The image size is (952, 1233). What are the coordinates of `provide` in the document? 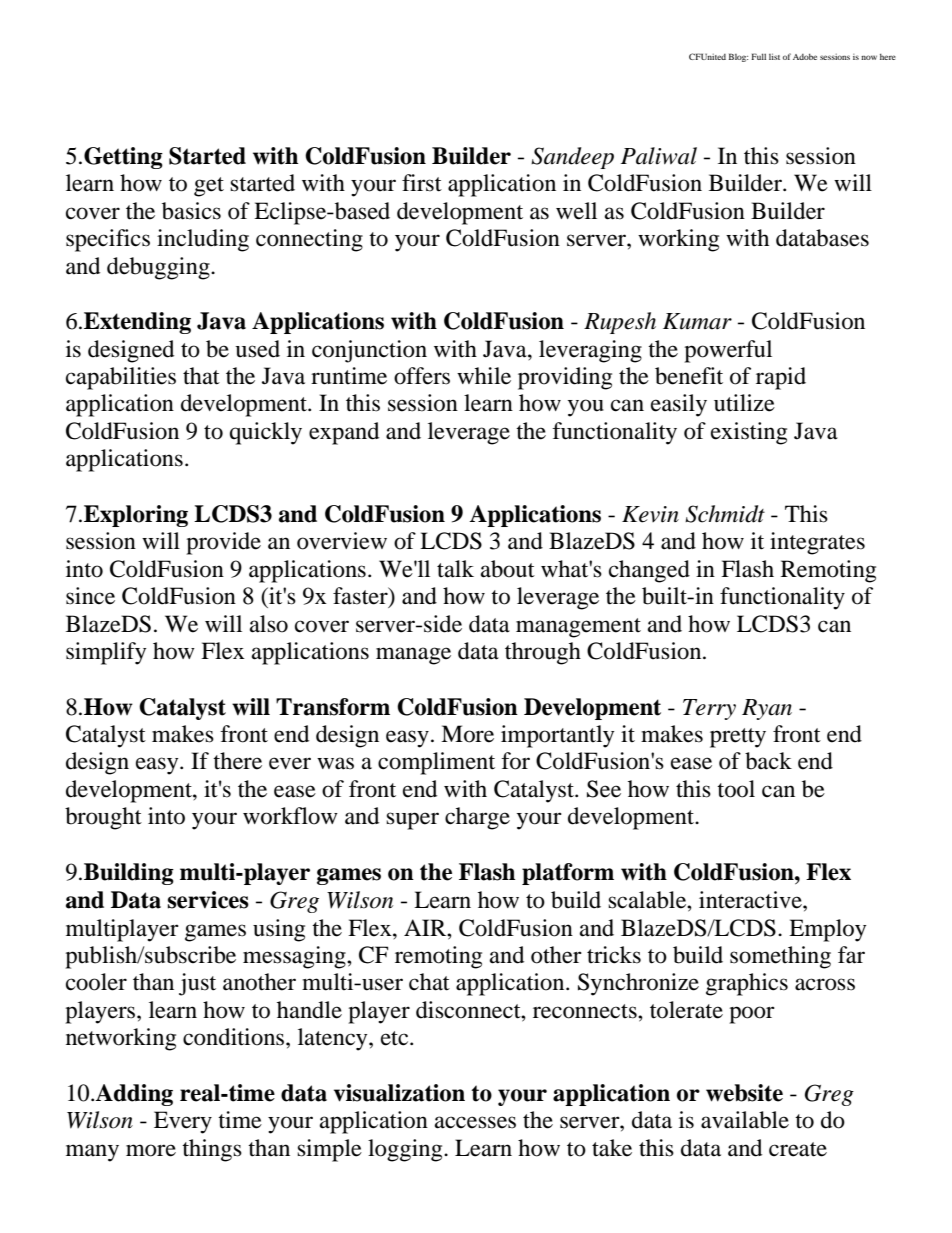 It's located at (223, 543).
